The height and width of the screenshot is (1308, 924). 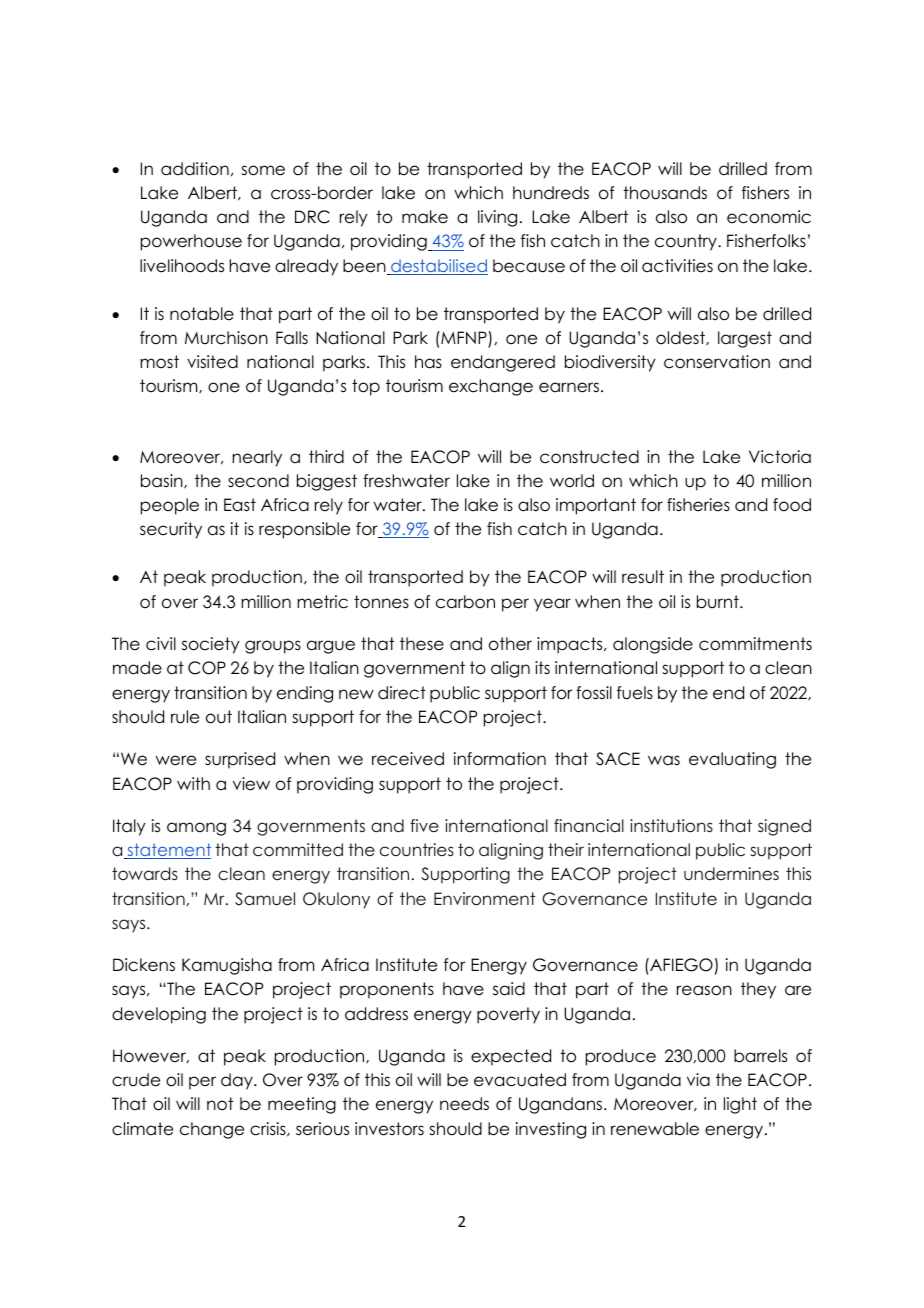 What do you see at coordinates (740, 1105) in the screenshot?
I see `light` at bounding box center [740, 1105].
